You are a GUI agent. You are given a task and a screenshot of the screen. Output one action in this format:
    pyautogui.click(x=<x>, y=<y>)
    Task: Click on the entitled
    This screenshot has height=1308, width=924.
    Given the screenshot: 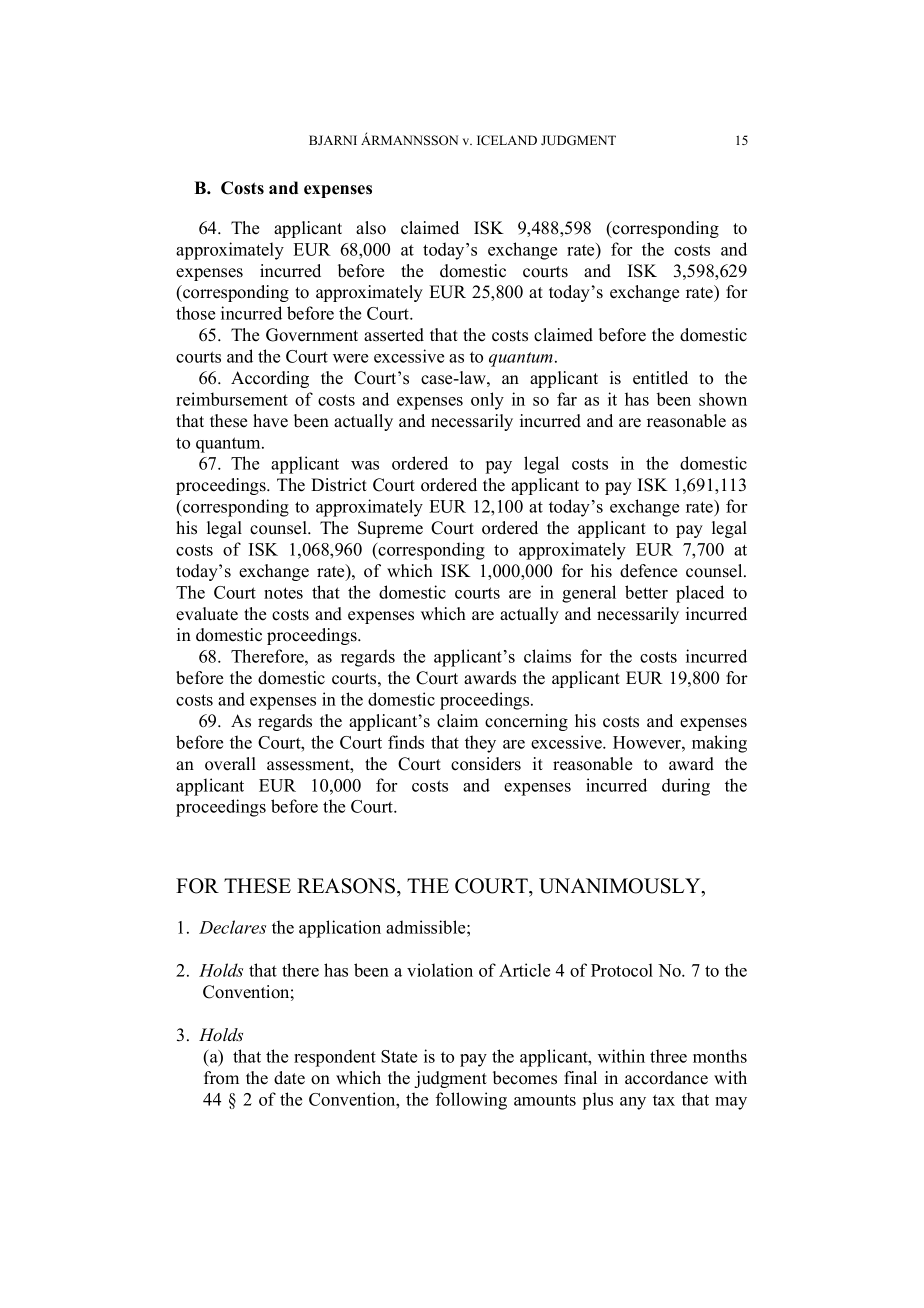 What is the action you would take?
    pyautogui.click(x=660, y=378)
